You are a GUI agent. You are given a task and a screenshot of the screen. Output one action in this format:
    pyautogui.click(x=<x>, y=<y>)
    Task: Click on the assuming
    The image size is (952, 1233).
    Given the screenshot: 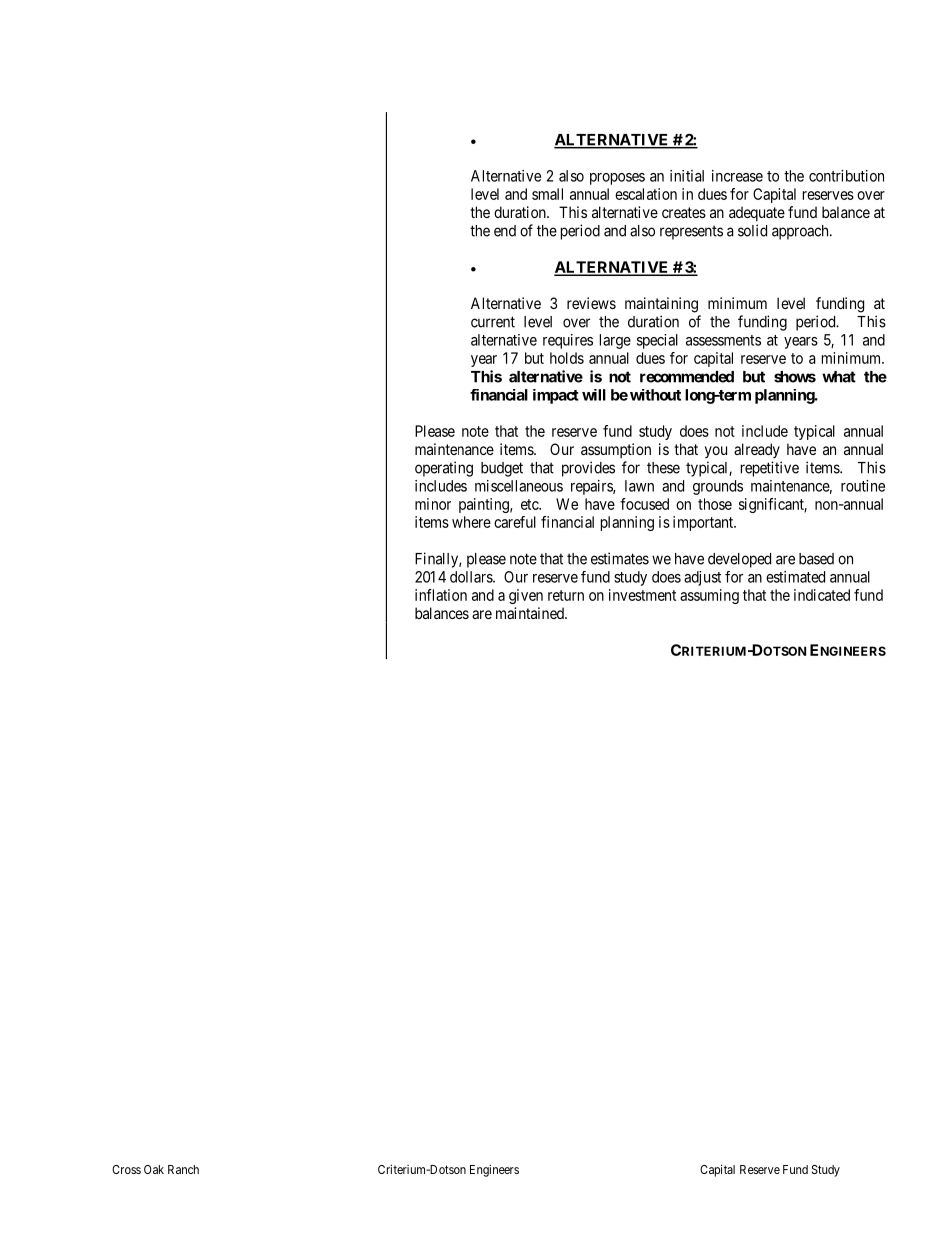 What is the action you would take?
    pyautogui.click(x=709, y=596)
